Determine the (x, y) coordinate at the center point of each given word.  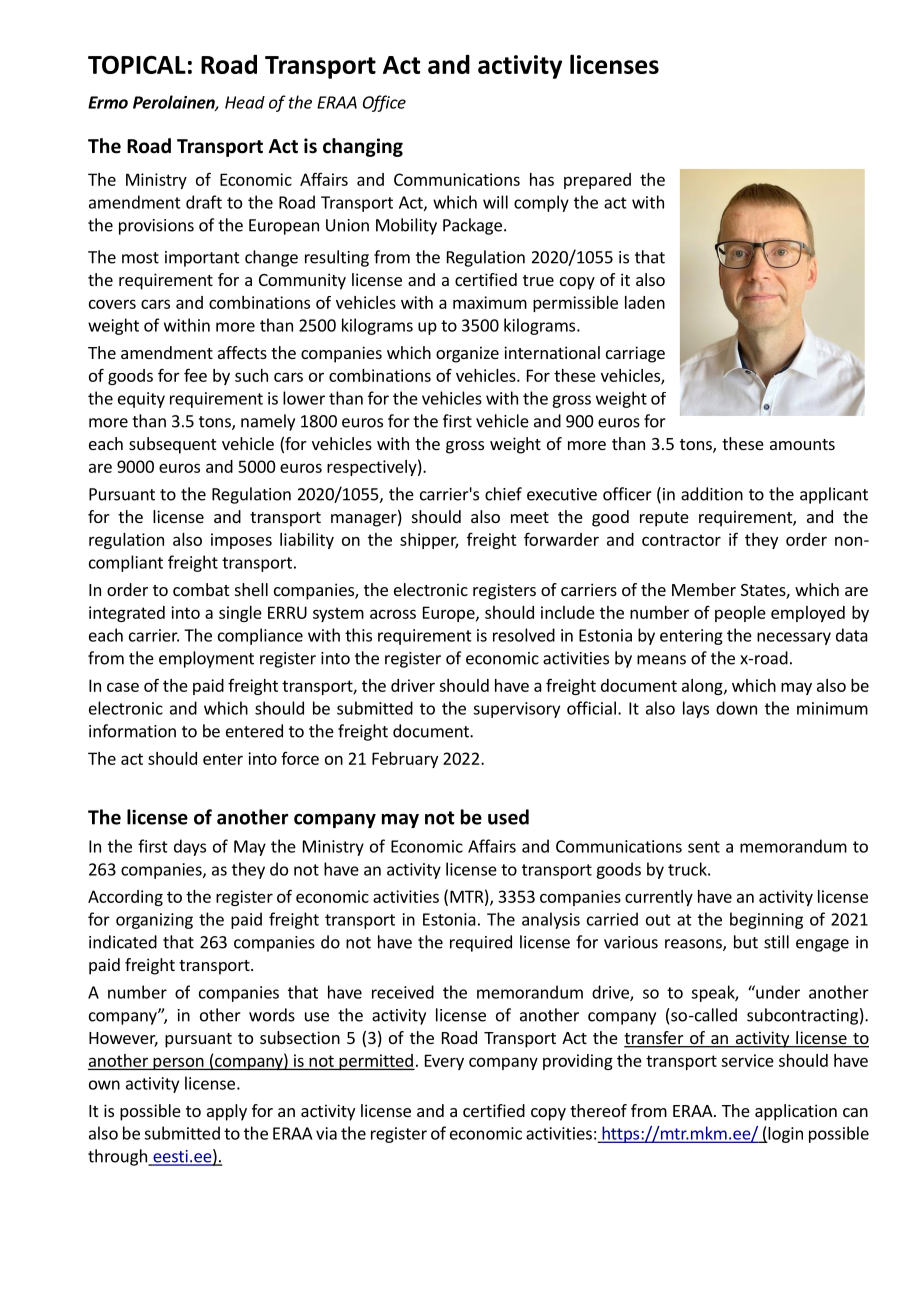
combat (201, 589)
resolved (524, 635)
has (542, 179)
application (796, 1112)
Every (444, 1062)
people (740, 614)
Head (245, 102)
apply (227, 1112)
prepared (597, 181)
